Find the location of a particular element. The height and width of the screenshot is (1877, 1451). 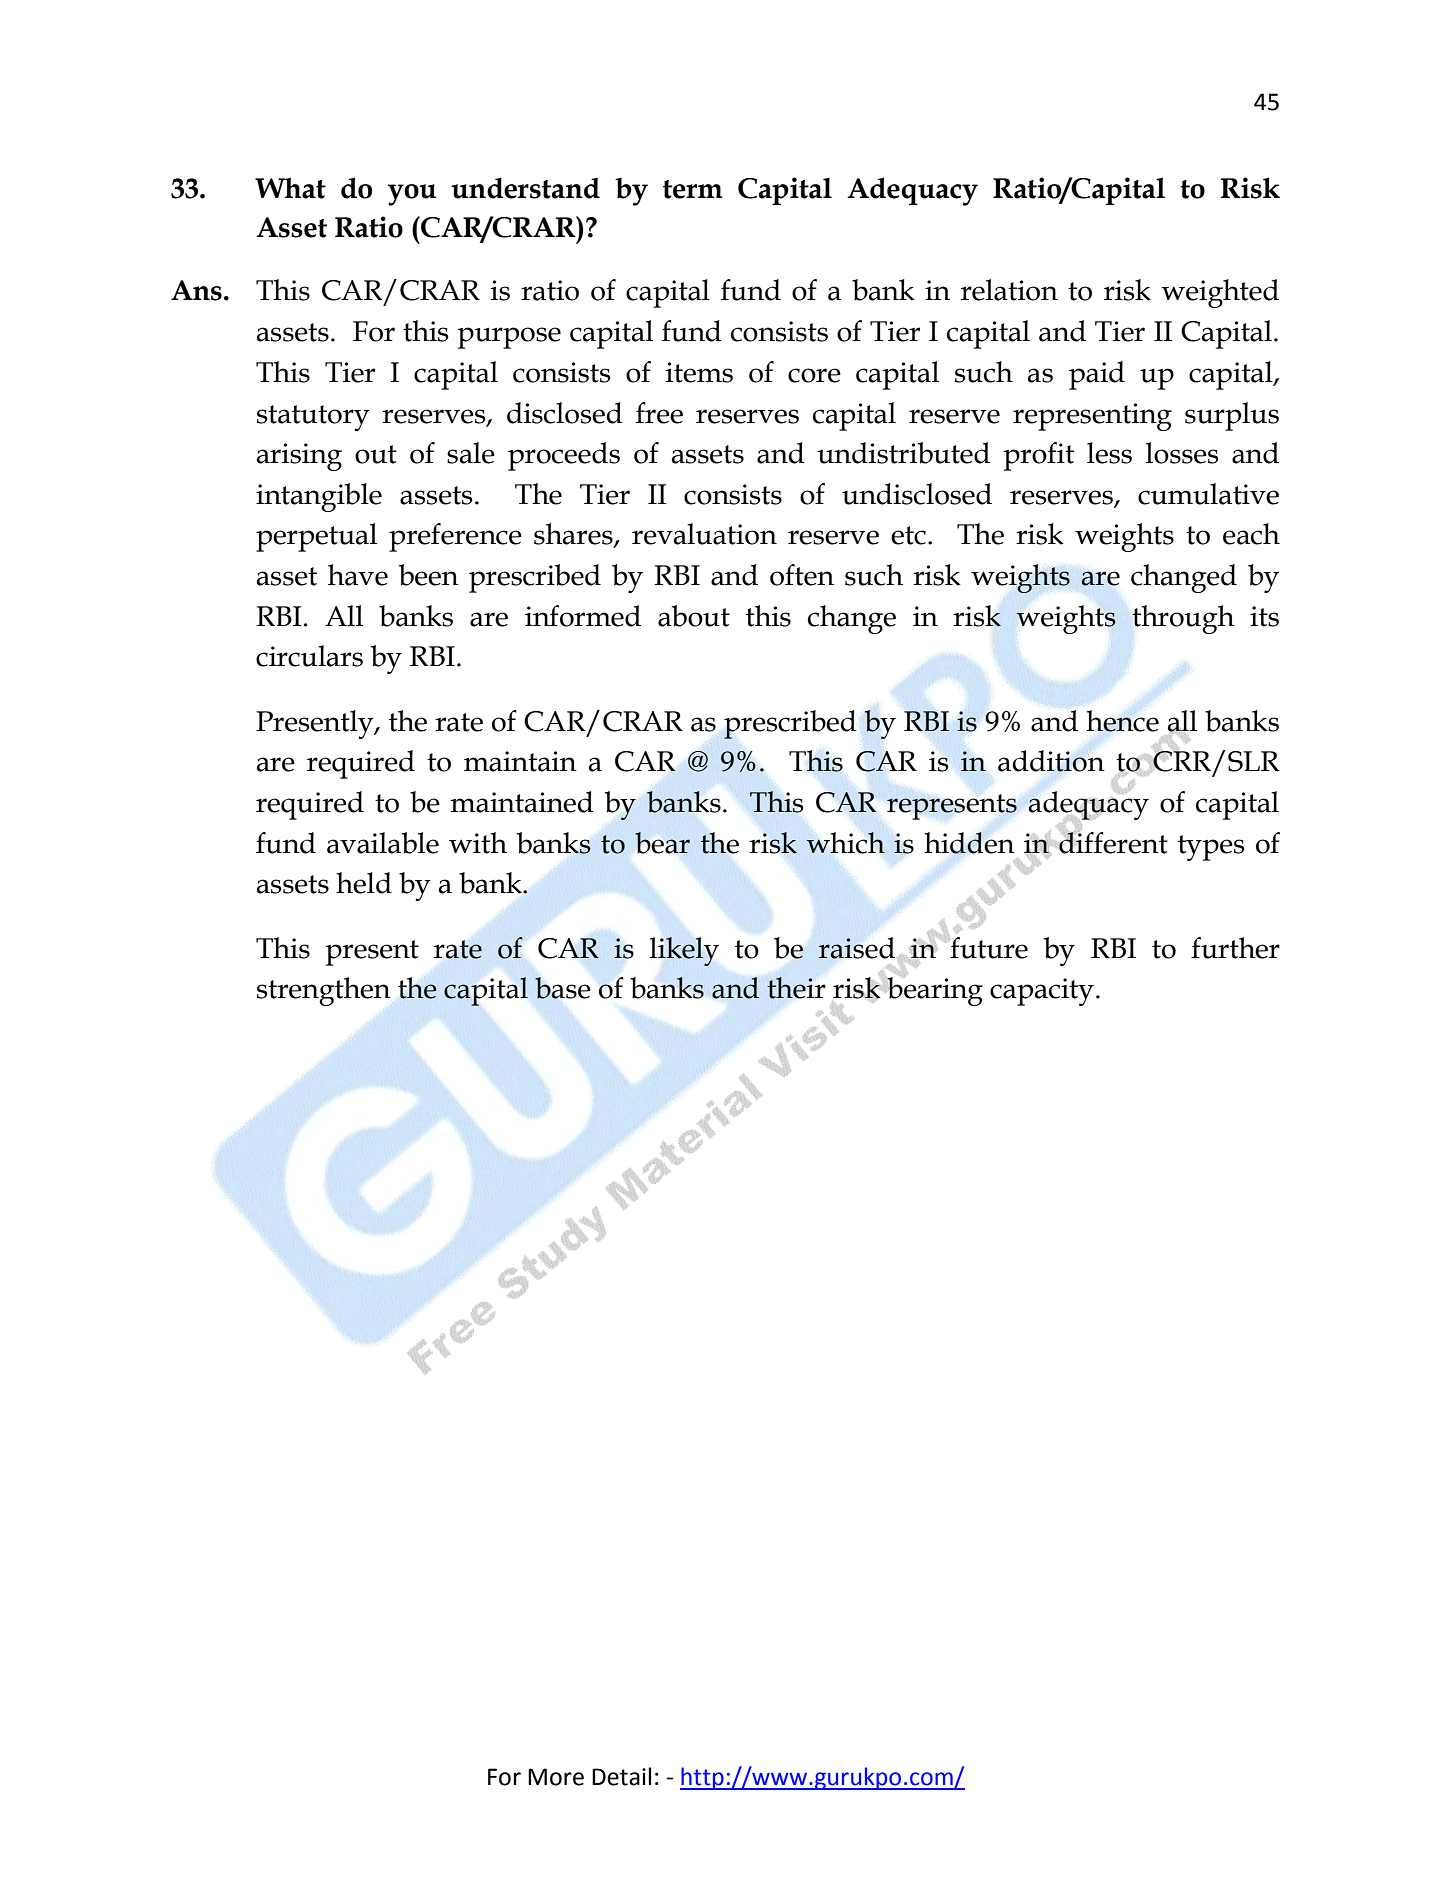

likely is located at coordinates (684, 951).
